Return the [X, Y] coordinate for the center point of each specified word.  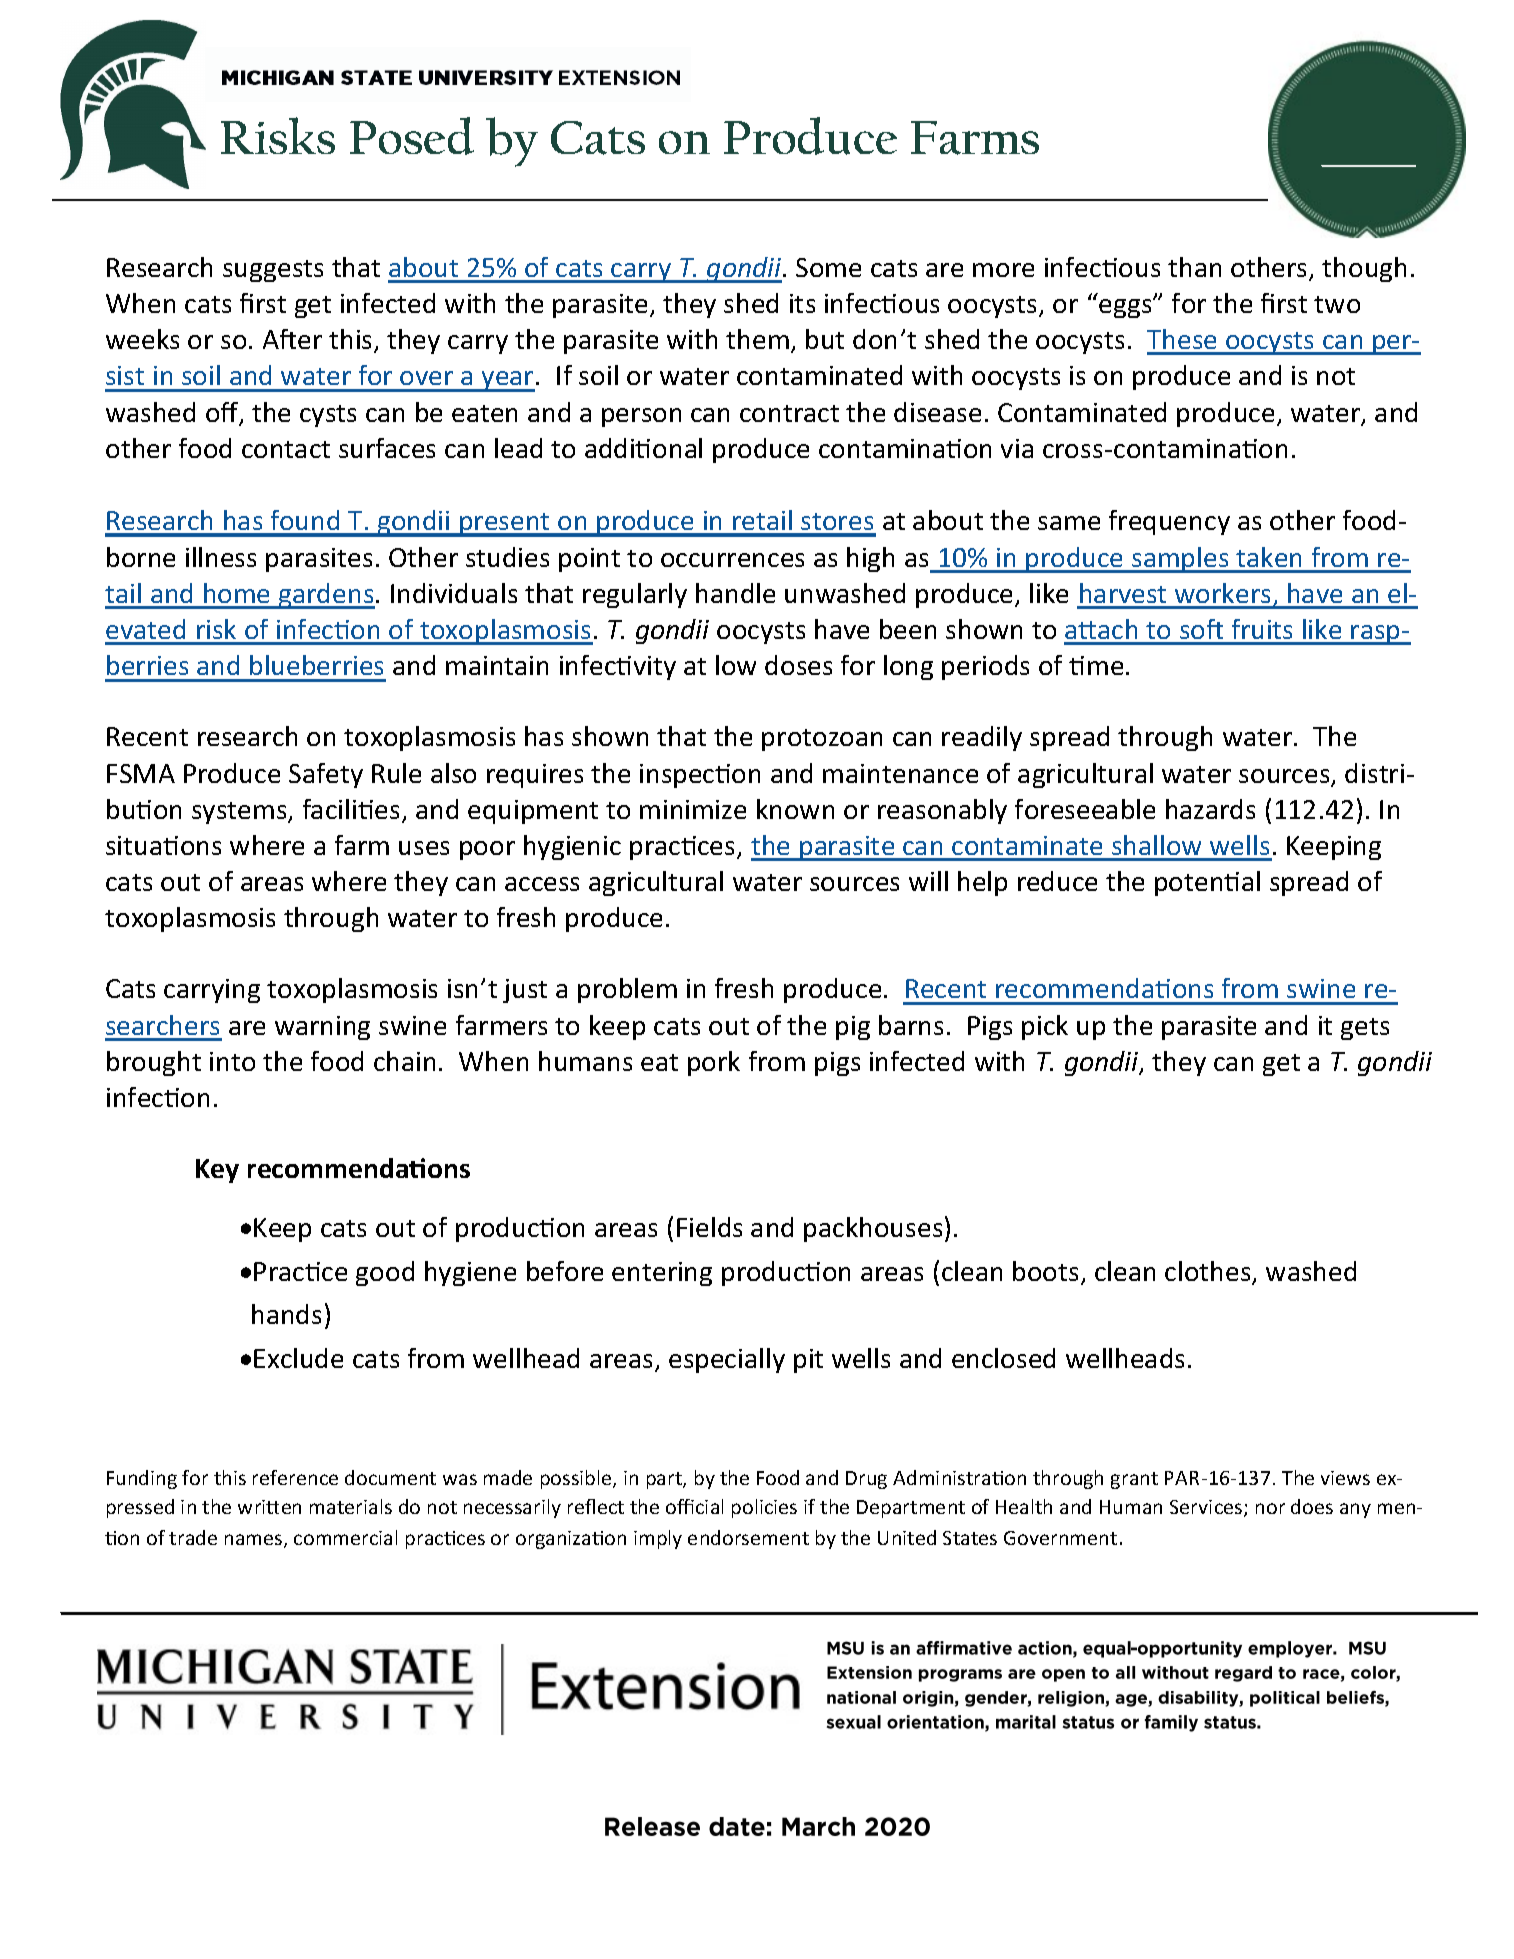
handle [735, 593]
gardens [326, 596]
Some [828, 267]
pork [714, 1063]
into [232, 1061]
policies [764, 1508]
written [269, 1507]
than [1194, 267]
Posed [412, 136]
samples [1180, 560]
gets [1365, 1029]
